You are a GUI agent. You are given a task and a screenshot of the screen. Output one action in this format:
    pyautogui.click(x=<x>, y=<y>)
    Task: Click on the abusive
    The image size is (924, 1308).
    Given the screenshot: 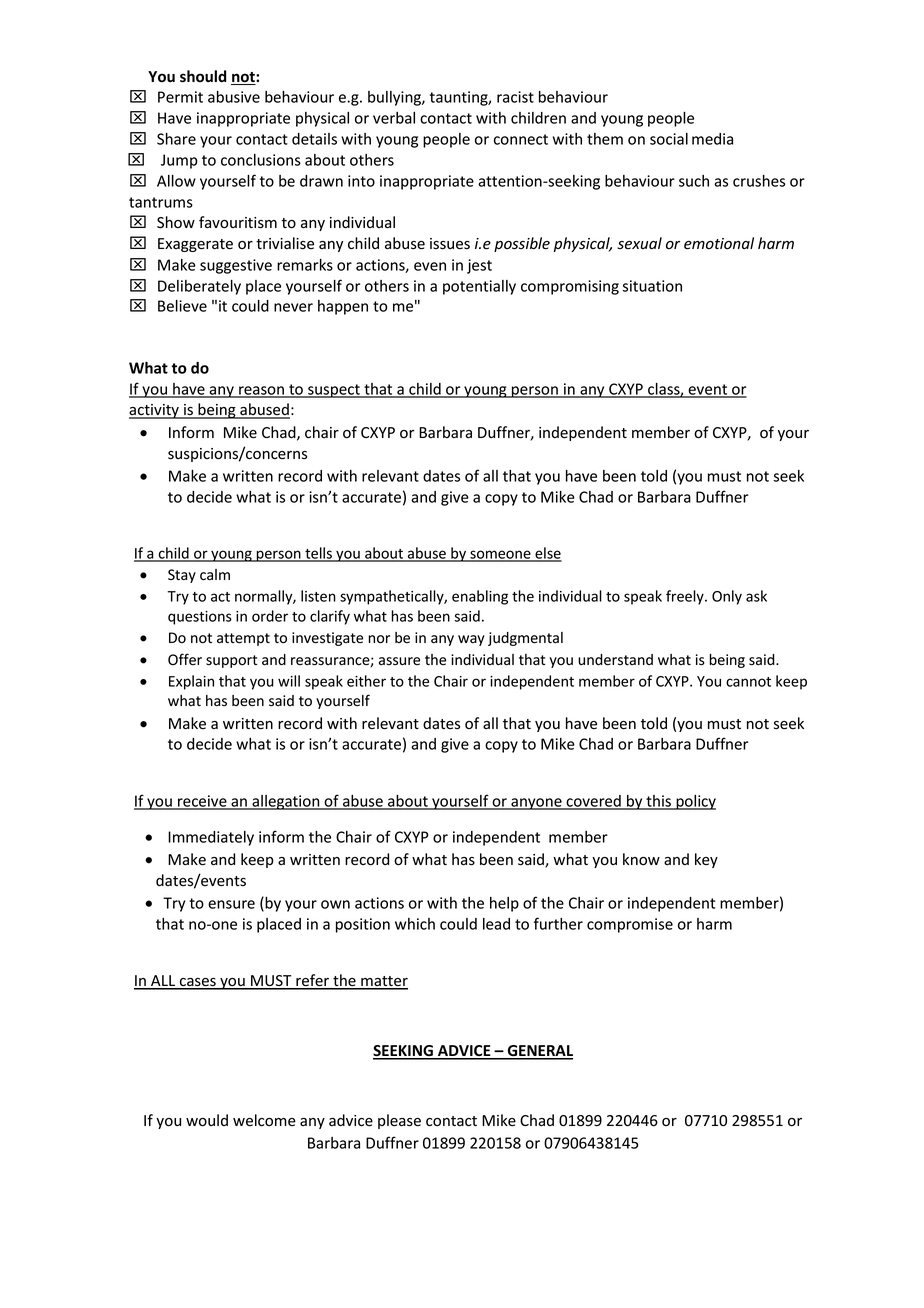 What is the action you would take?
    pyautogui.click(x=234, y=97)
